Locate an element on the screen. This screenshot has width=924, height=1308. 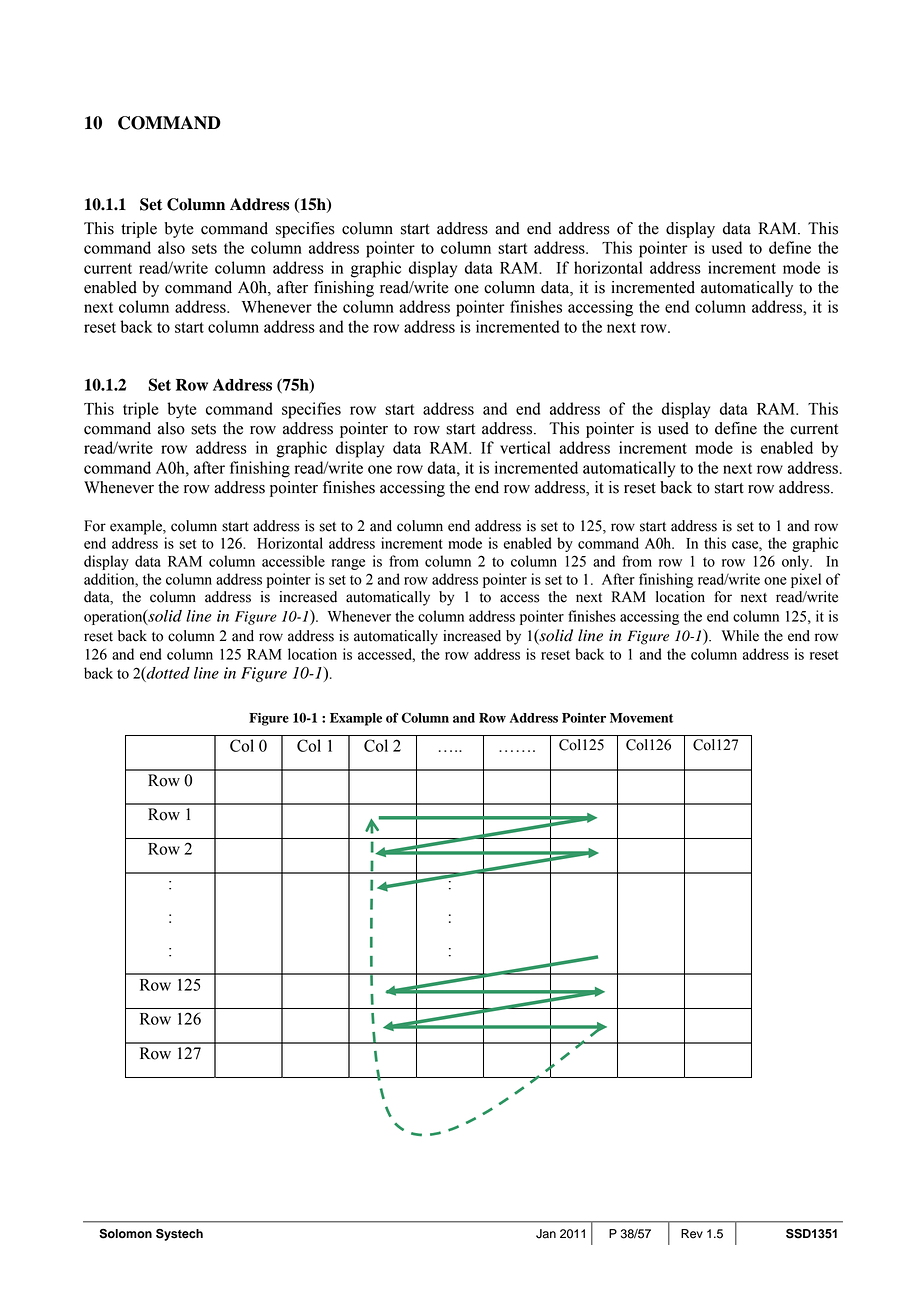
only is located at coordinates (797, 562).
